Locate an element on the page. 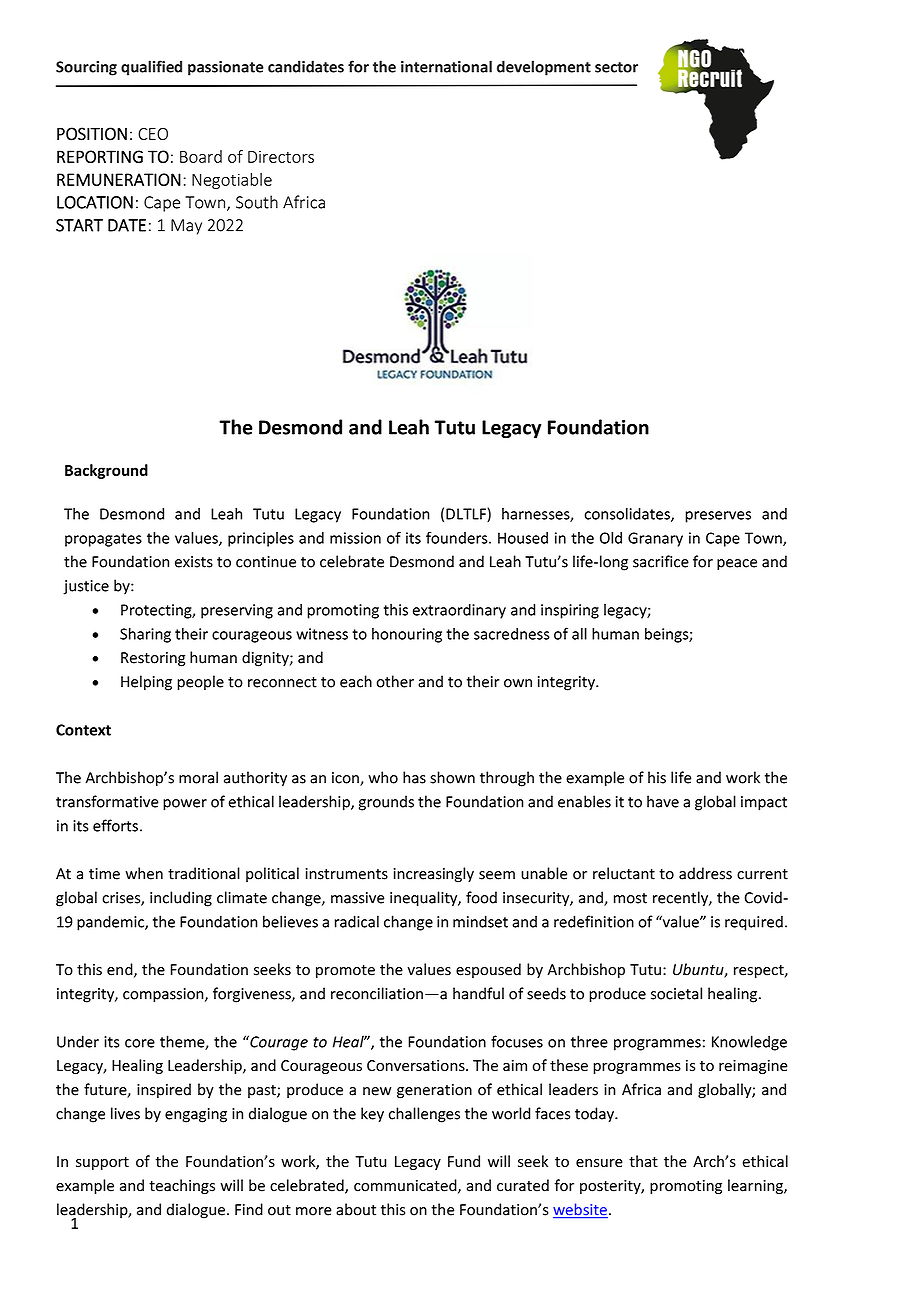 The image size is (924, 1308). mission is located at coordinates (355, 538).
